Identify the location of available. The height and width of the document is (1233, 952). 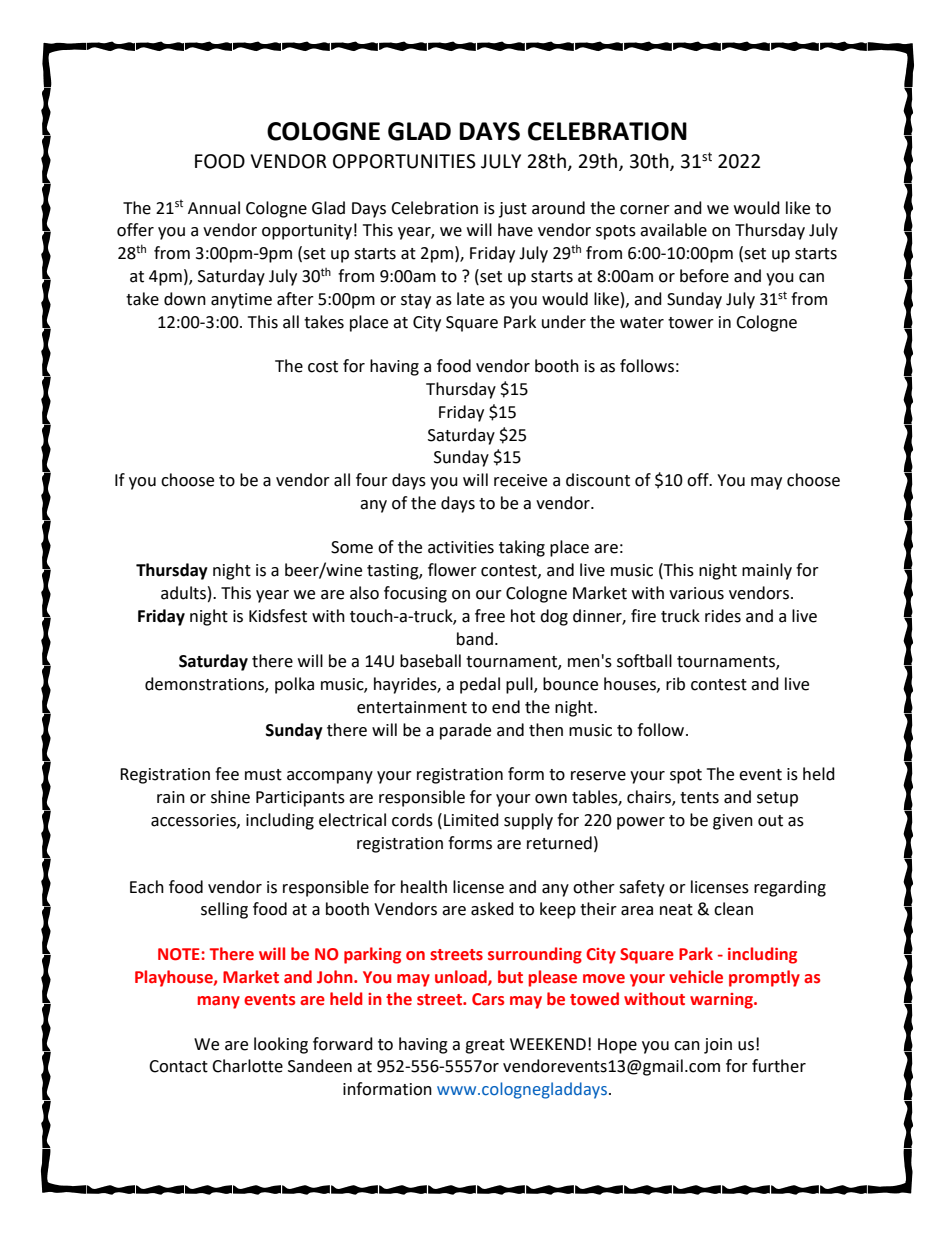
(673, 230).
